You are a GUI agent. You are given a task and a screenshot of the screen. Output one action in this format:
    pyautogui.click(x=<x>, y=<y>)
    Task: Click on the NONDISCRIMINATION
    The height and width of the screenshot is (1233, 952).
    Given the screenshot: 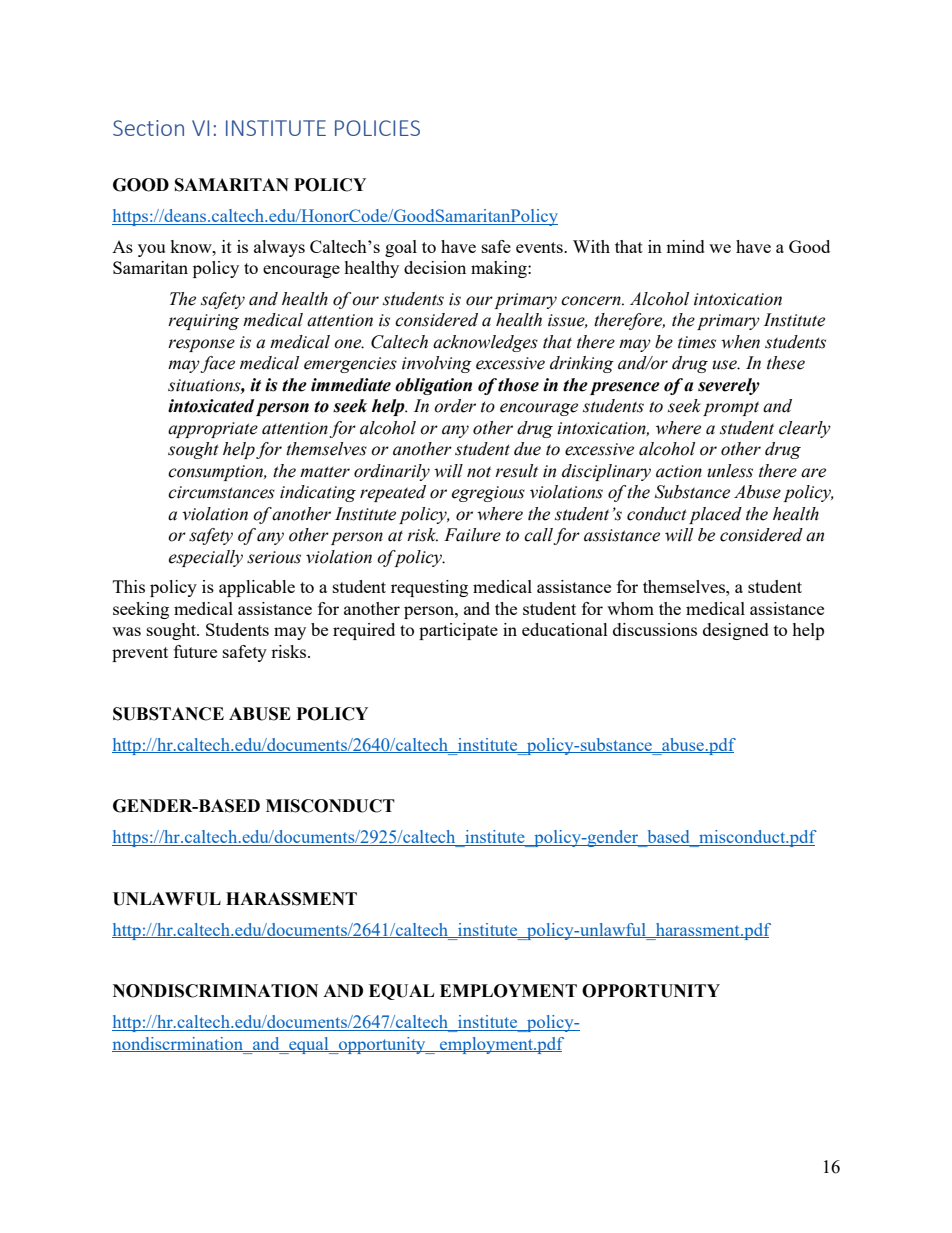 What is the action you would take?
    pyautogui.click(x=215, y=991)
